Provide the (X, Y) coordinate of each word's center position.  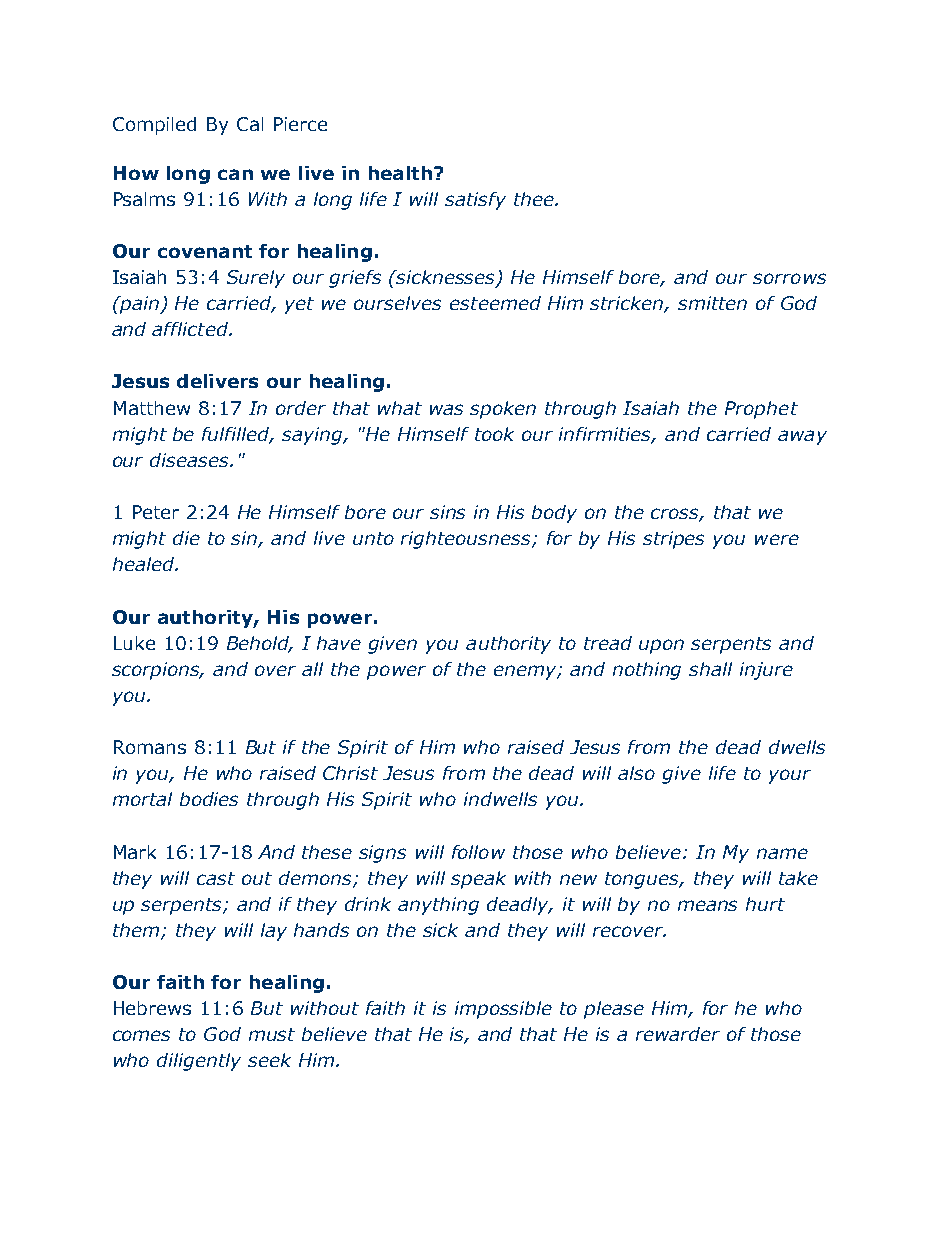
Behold (259, 644)
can (235, 174)
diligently (199, 1062)
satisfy (475, 201)
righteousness (467, 540)
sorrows (789, 278)
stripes (673, 540)
